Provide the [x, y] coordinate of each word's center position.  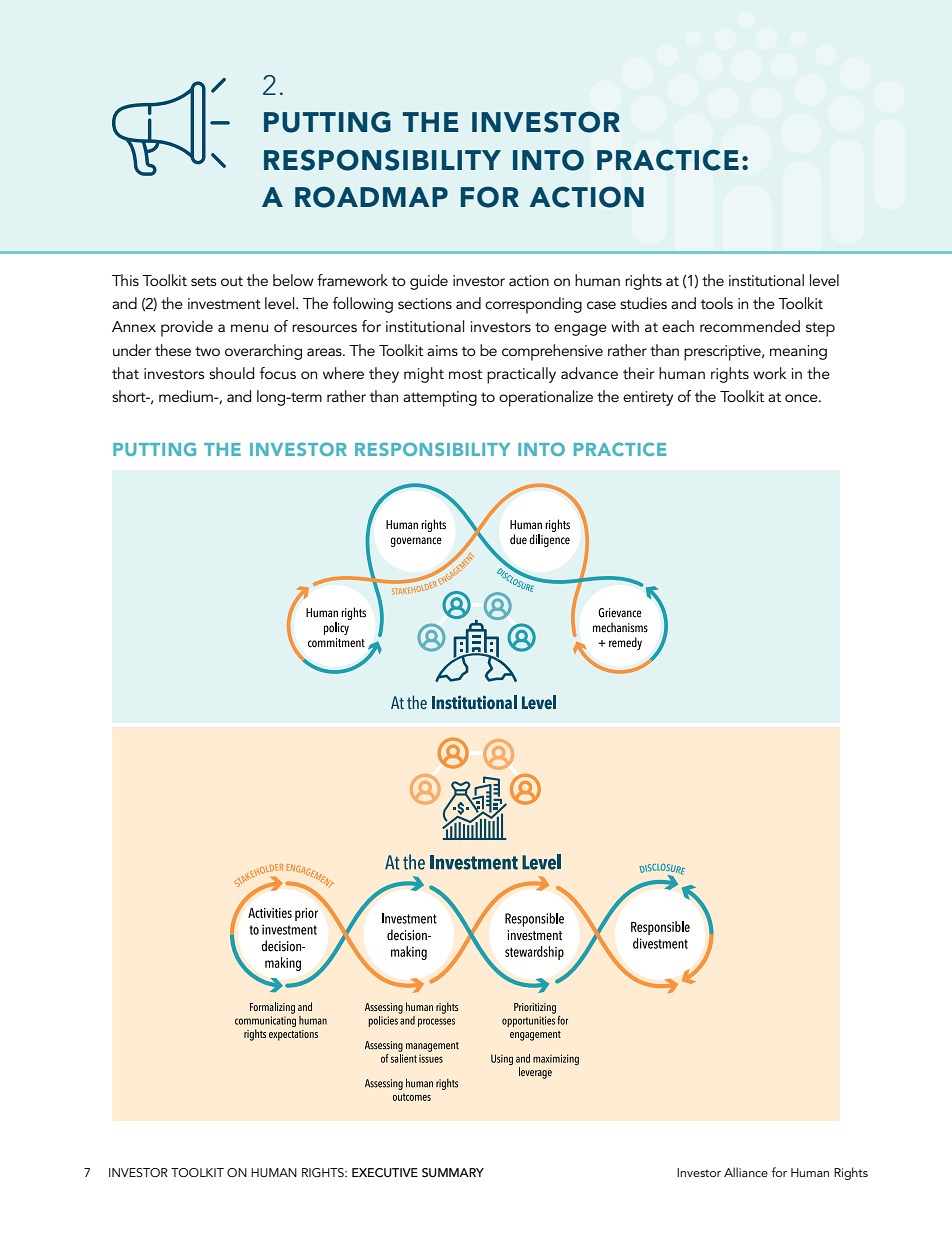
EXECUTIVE [385, 1173]
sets [203, 281]
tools [717, 303]
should [231, 373]
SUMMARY [453, 1172]
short [130, 396]
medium [187, 396]
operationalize [546, 398]
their [638, 373]
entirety [648, 398]
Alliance [746, 1172]
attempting [440, 399]
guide [429, 282]
